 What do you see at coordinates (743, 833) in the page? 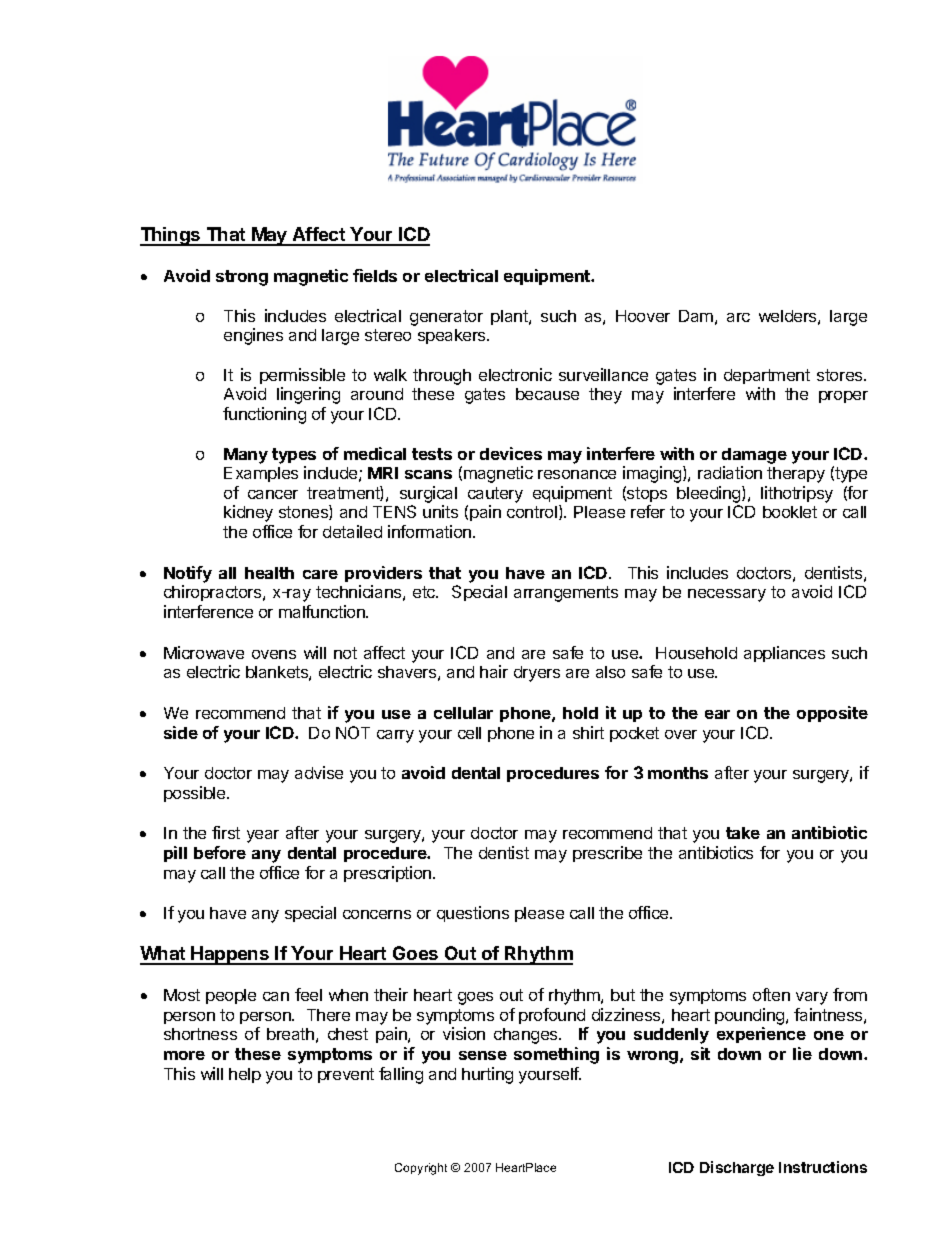
I see `take` at bounding box center [743, 833].
